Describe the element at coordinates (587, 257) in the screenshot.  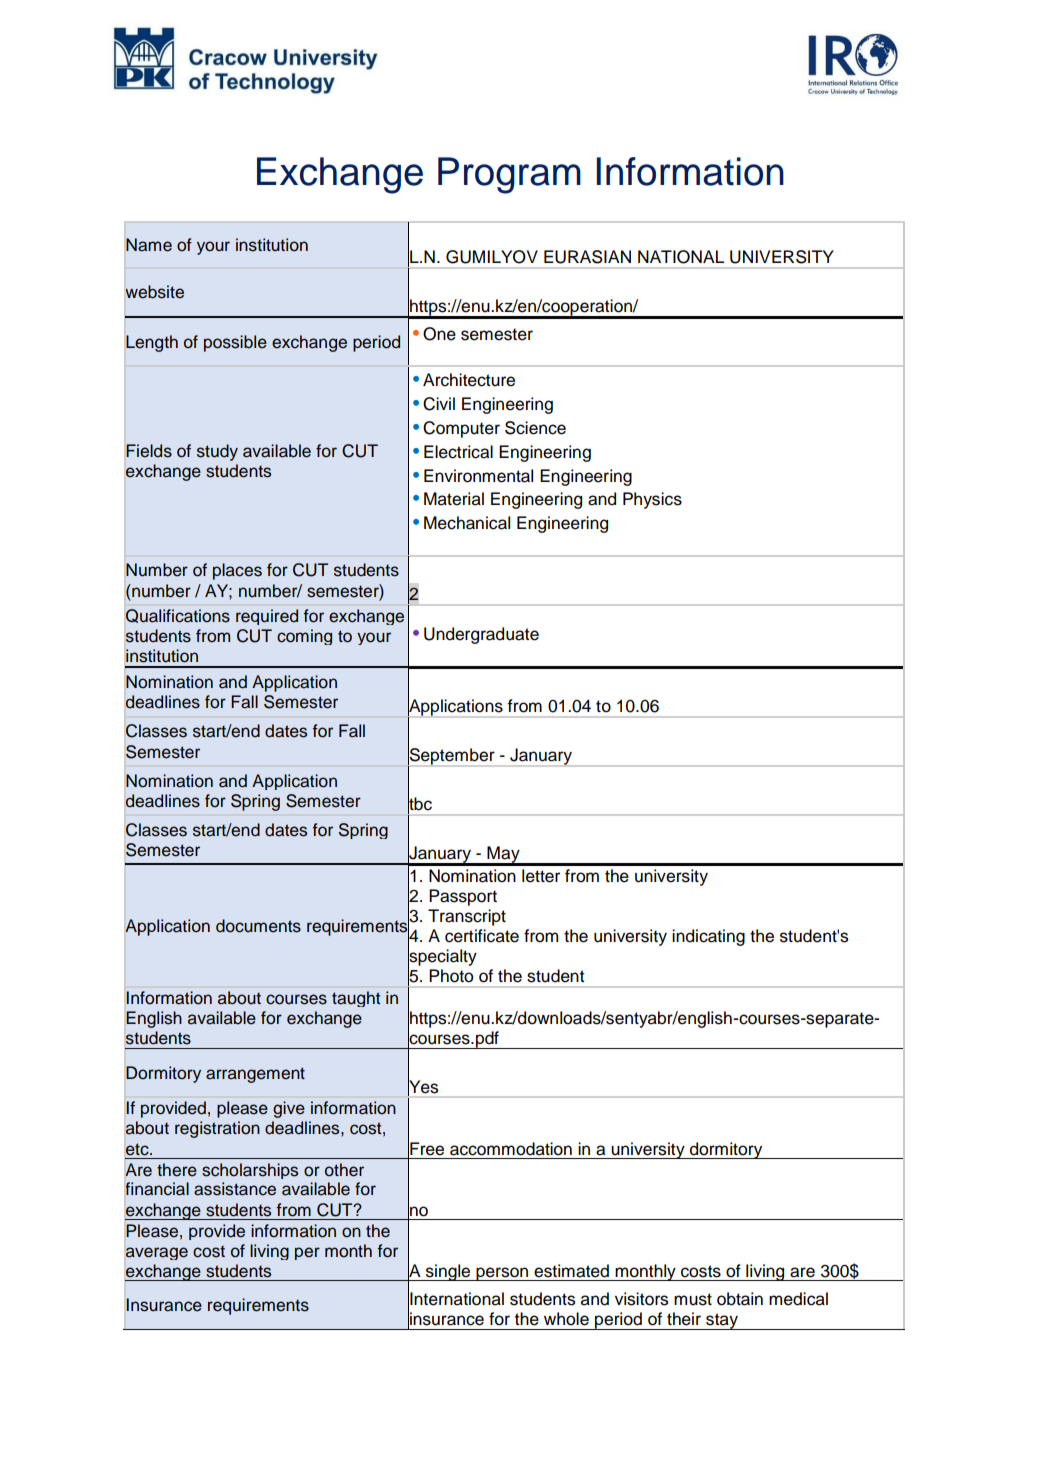
I see `EURASIAN` at that location.
